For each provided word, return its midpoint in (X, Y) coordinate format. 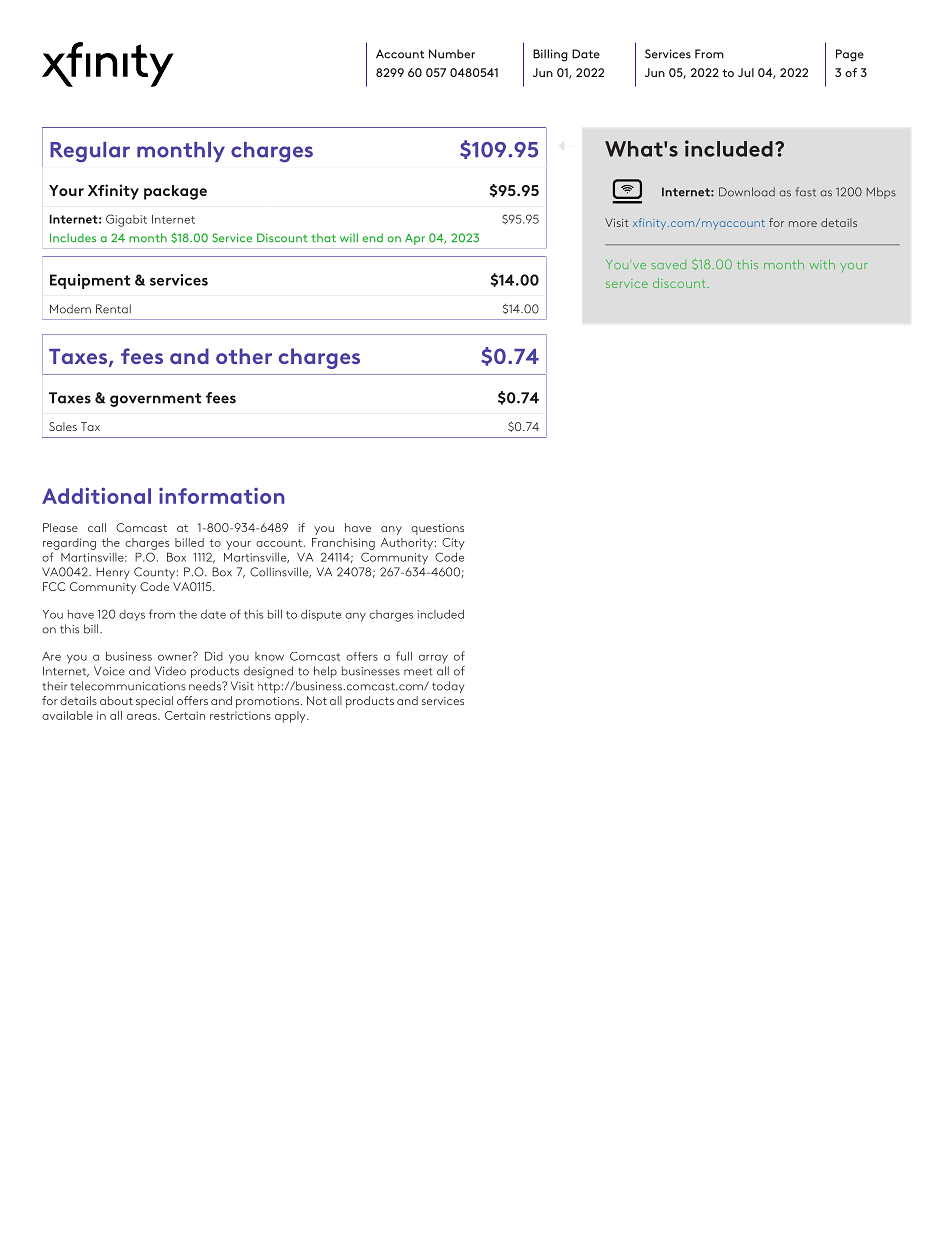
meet (418, 672)
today (448, 687)
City (453, 544)
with (822, 264)
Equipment (90, 281)
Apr (415, 239)
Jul (746, 72)
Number (452, 54)
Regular (90, 152)
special (154, 702)
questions (437, 529)
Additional (96, 495)
